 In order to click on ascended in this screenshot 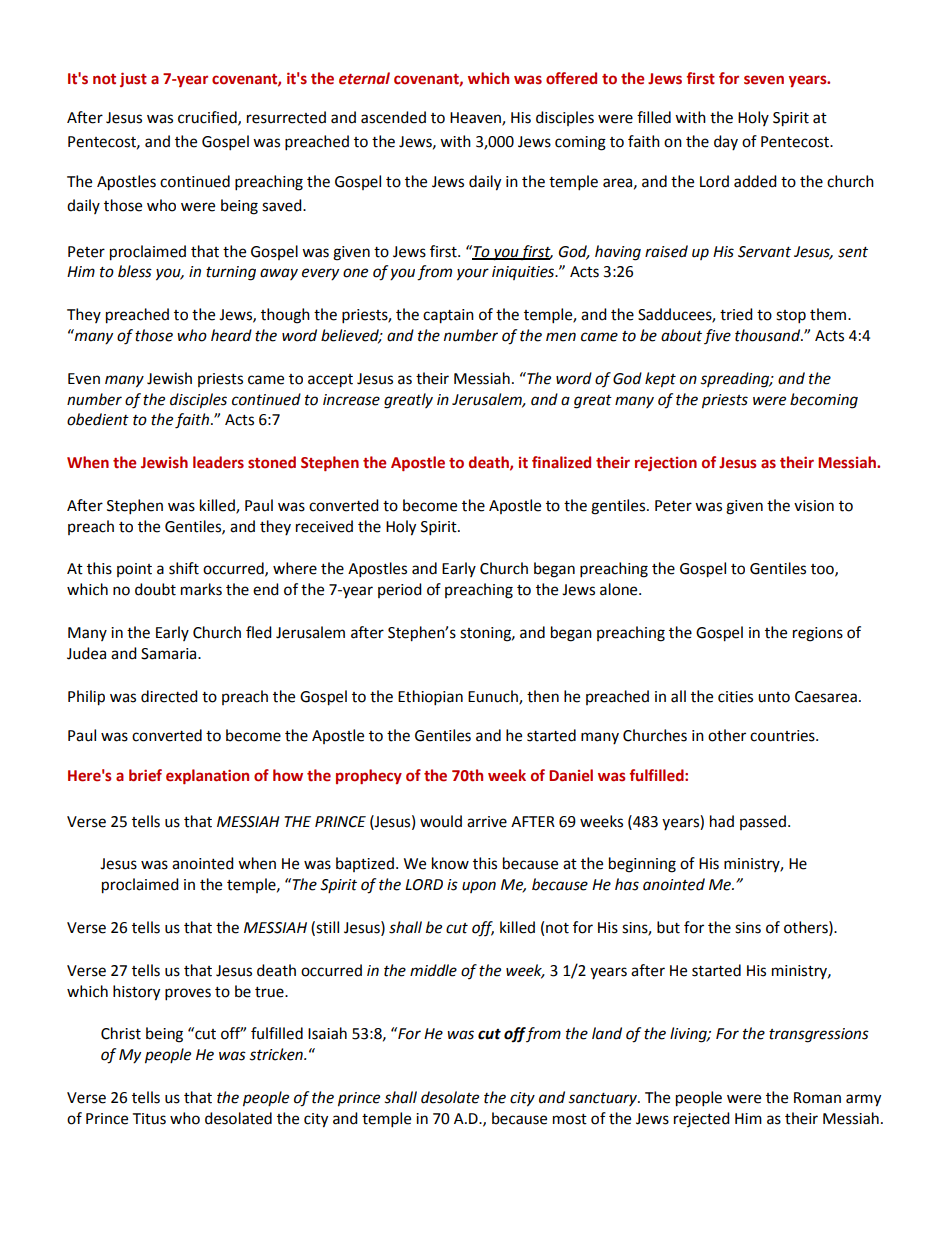, I will do `click(393, 117)`.
